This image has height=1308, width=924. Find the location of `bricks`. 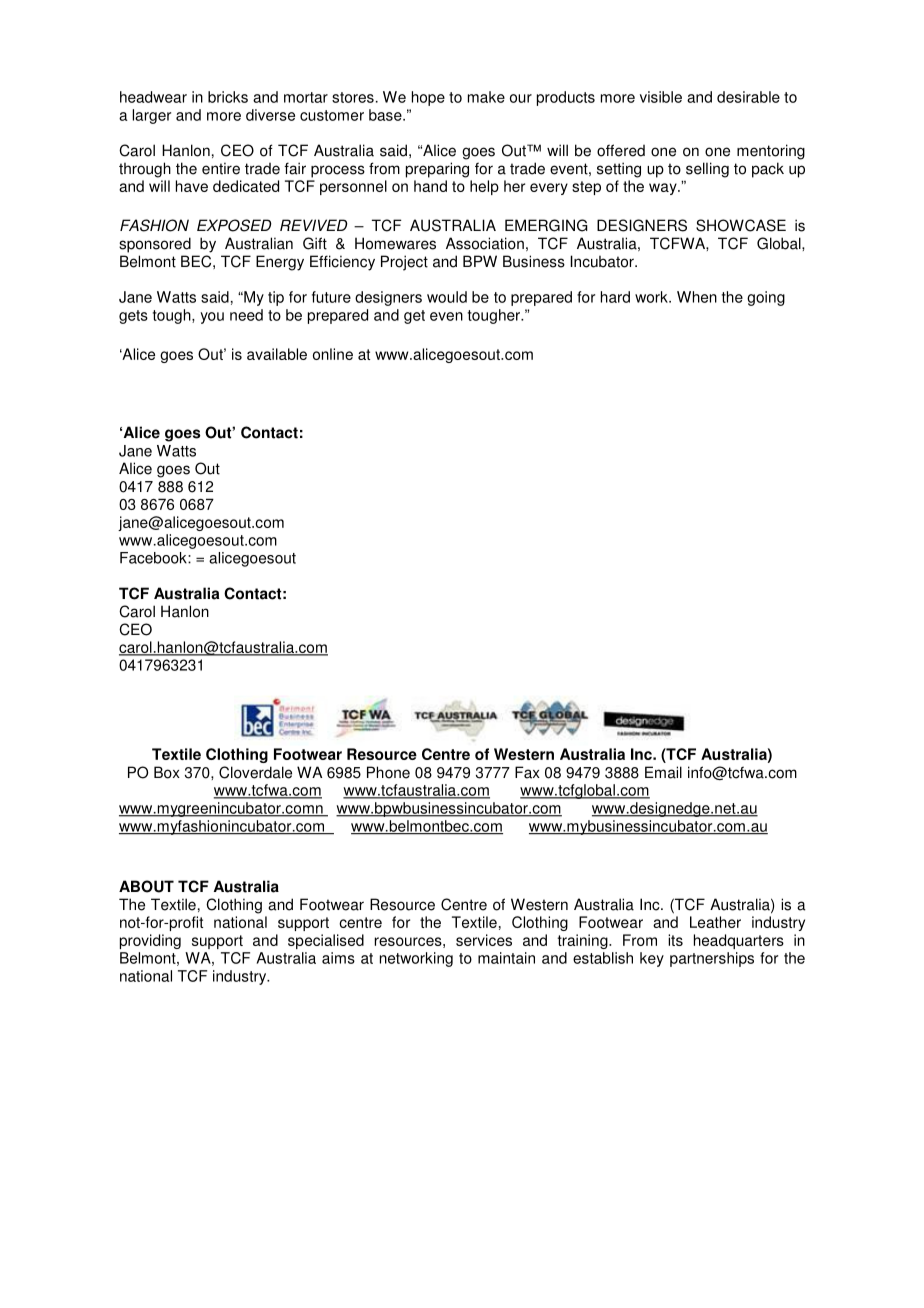

bricks is located at coordinates (228, 97).
